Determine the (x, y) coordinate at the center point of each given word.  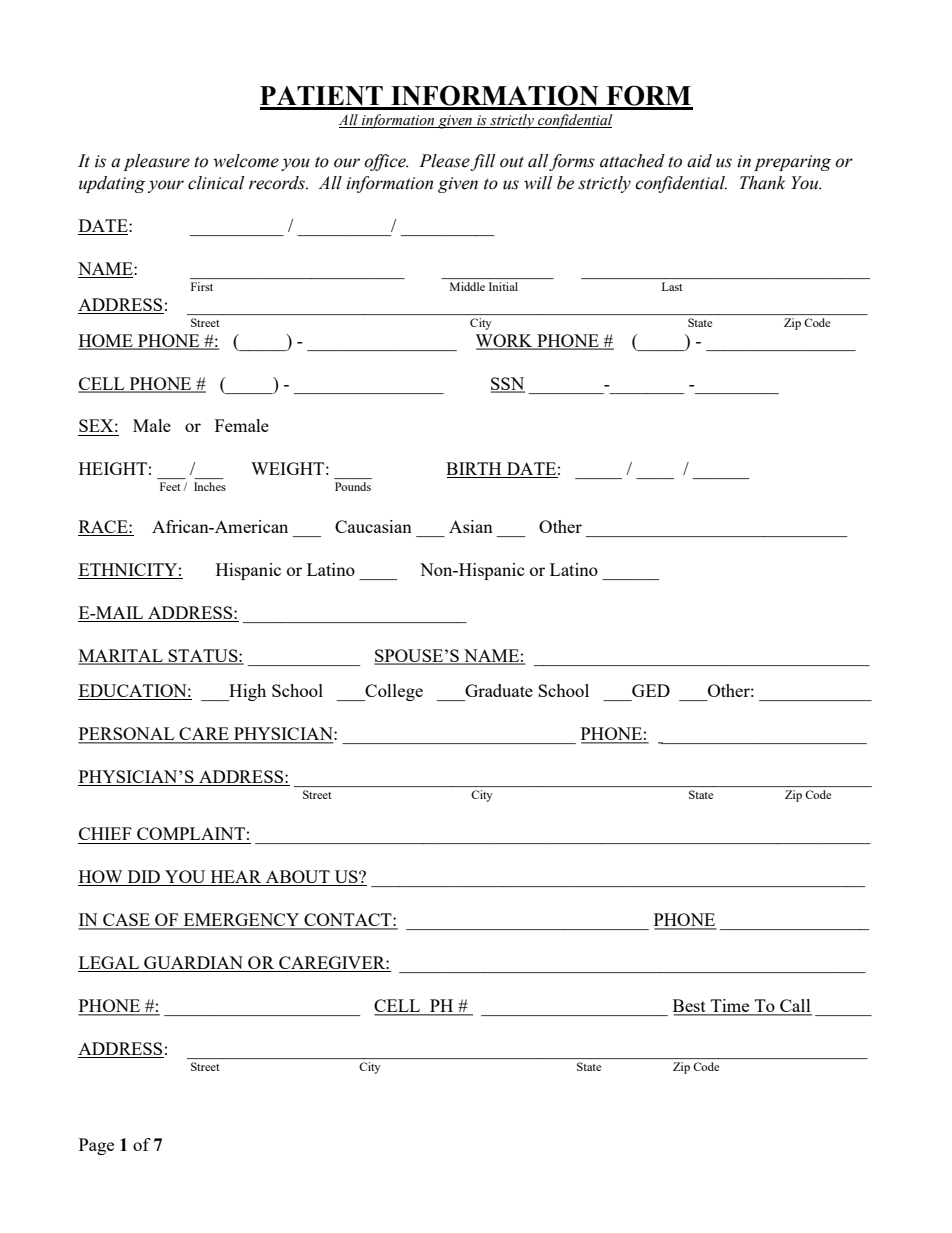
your (166, 186)
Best (690, 1007)
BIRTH (475, 470)
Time (730, 1007)
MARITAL (121, 656)
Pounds (353, 486)
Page (96, 1146)
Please (445, 162)
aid (699, 161)
